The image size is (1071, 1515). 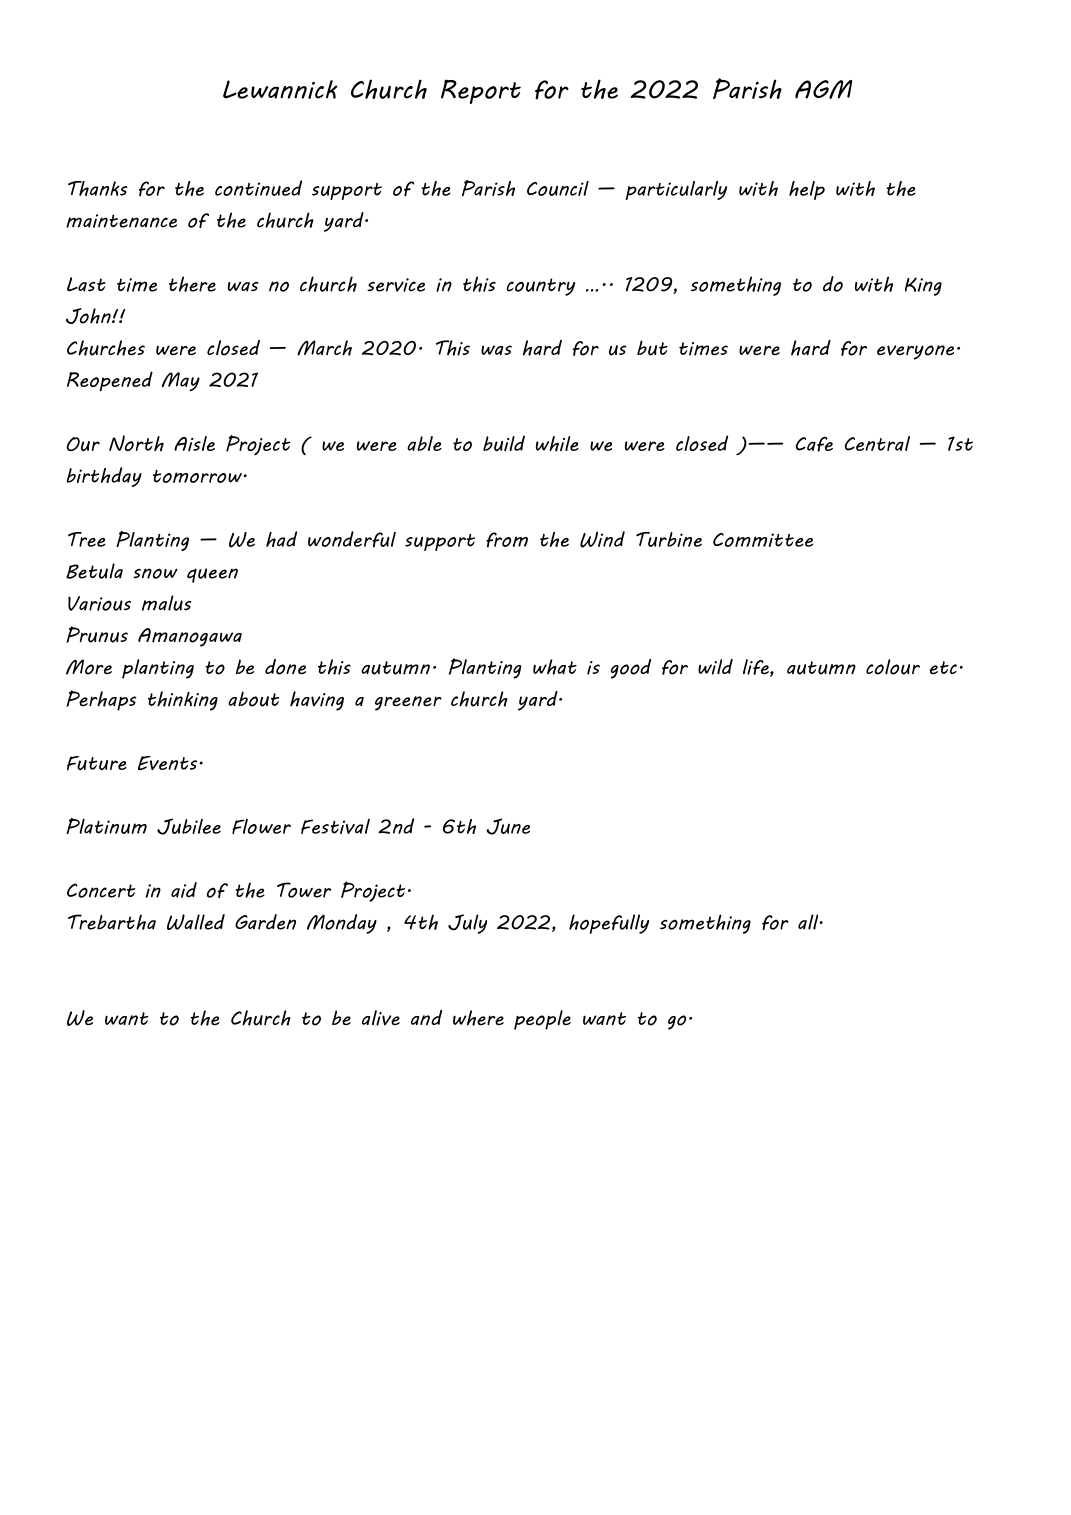 I want to click on AGM, so click(x=823, y=89).
